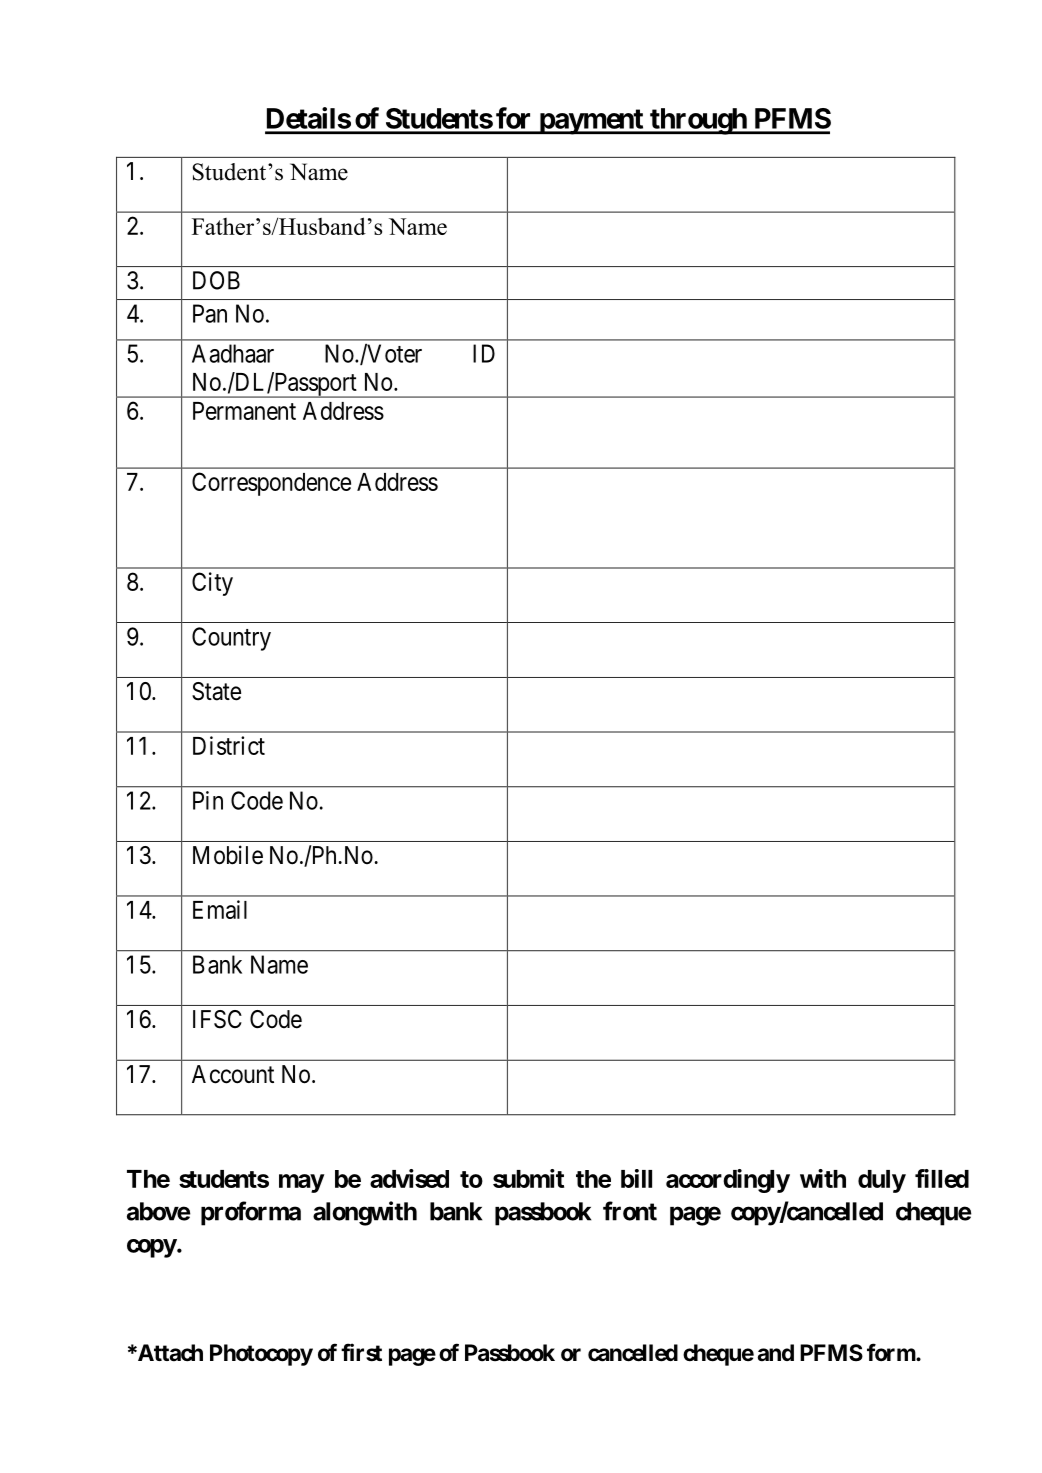 The width and height of the screenshot is (1042, 1473). What do you see at coordinates (231, 639) in the screenshot?
I see `Country` at bounding box center [231, 639].
